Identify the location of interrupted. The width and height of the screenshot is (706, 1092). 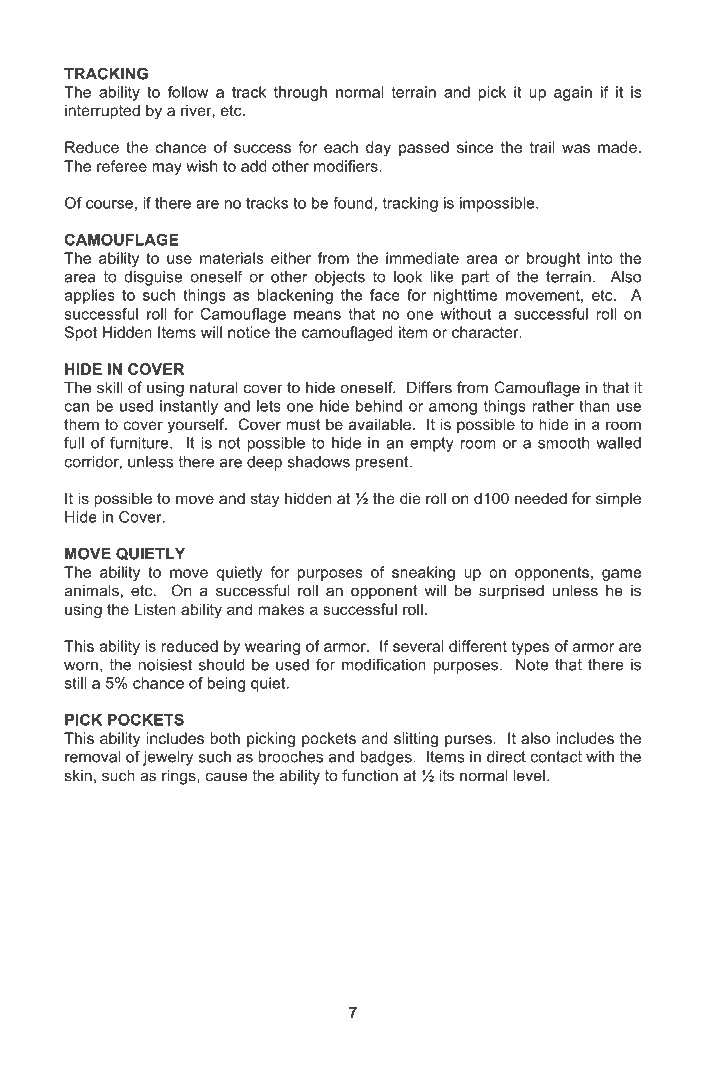
(102, 111).
